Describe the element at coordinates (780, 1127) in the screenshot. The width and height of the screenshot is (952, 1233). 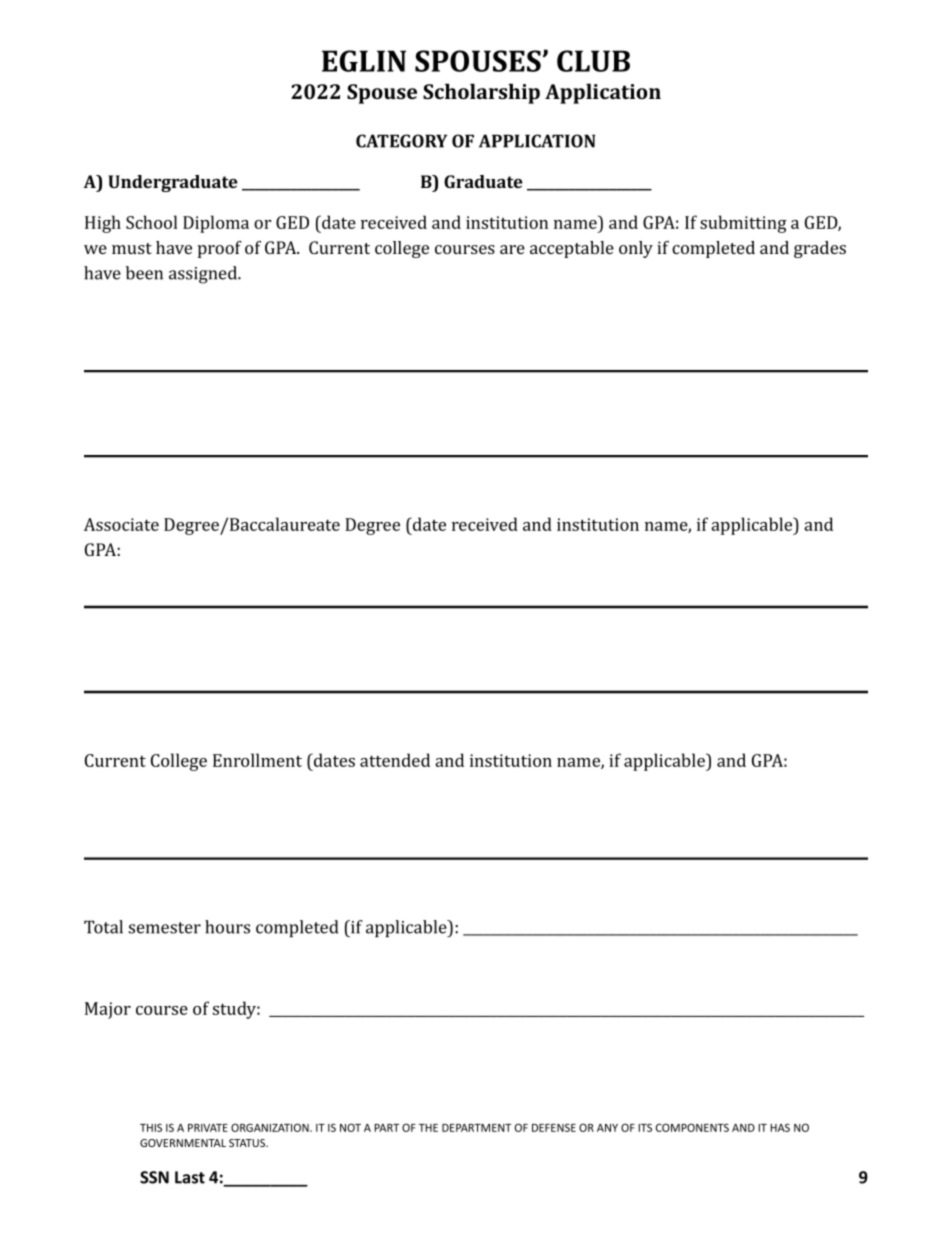
I see `HAS` at that location.
